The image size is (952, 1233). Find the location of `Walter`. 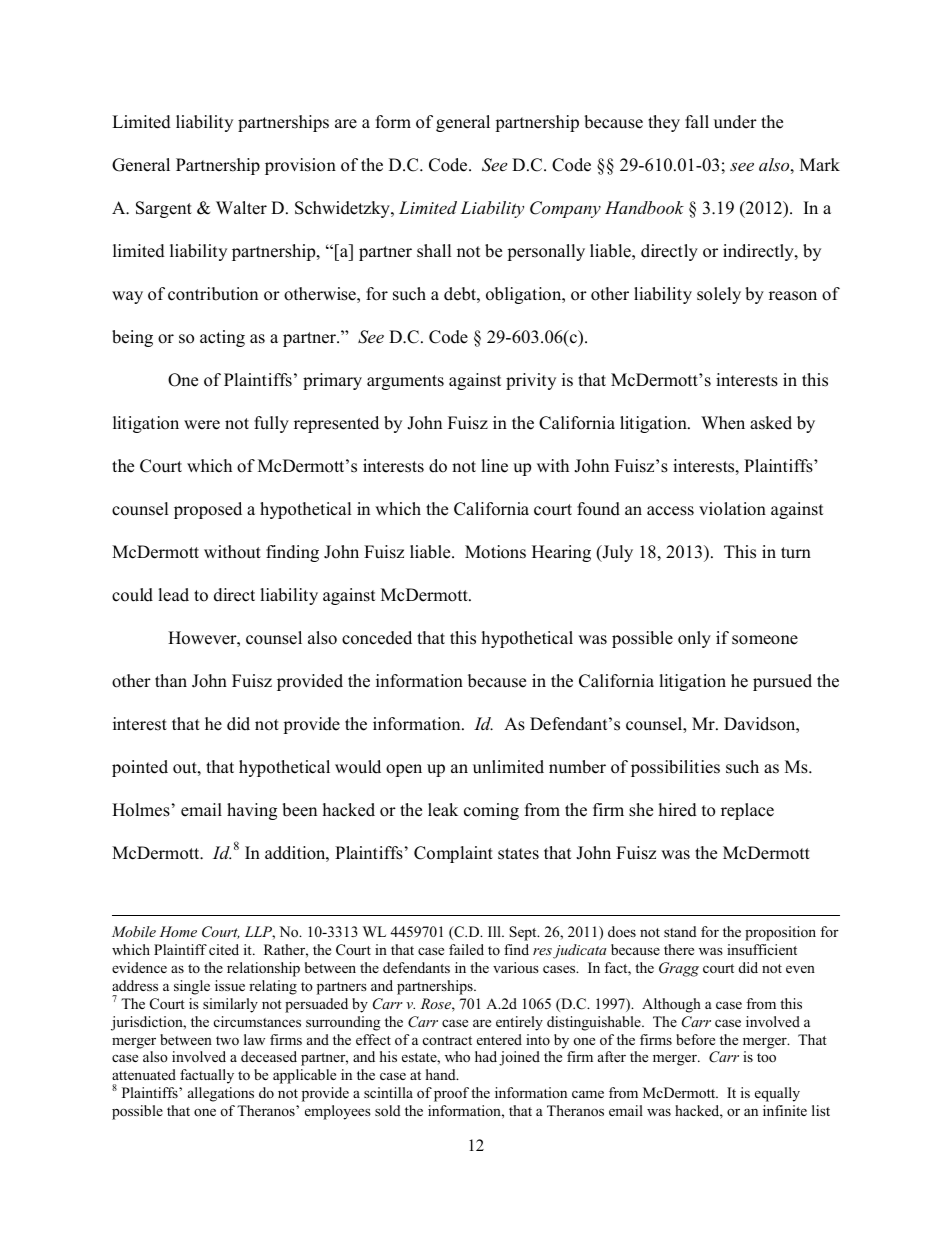

Walter is located at coordinates (241, 208).
